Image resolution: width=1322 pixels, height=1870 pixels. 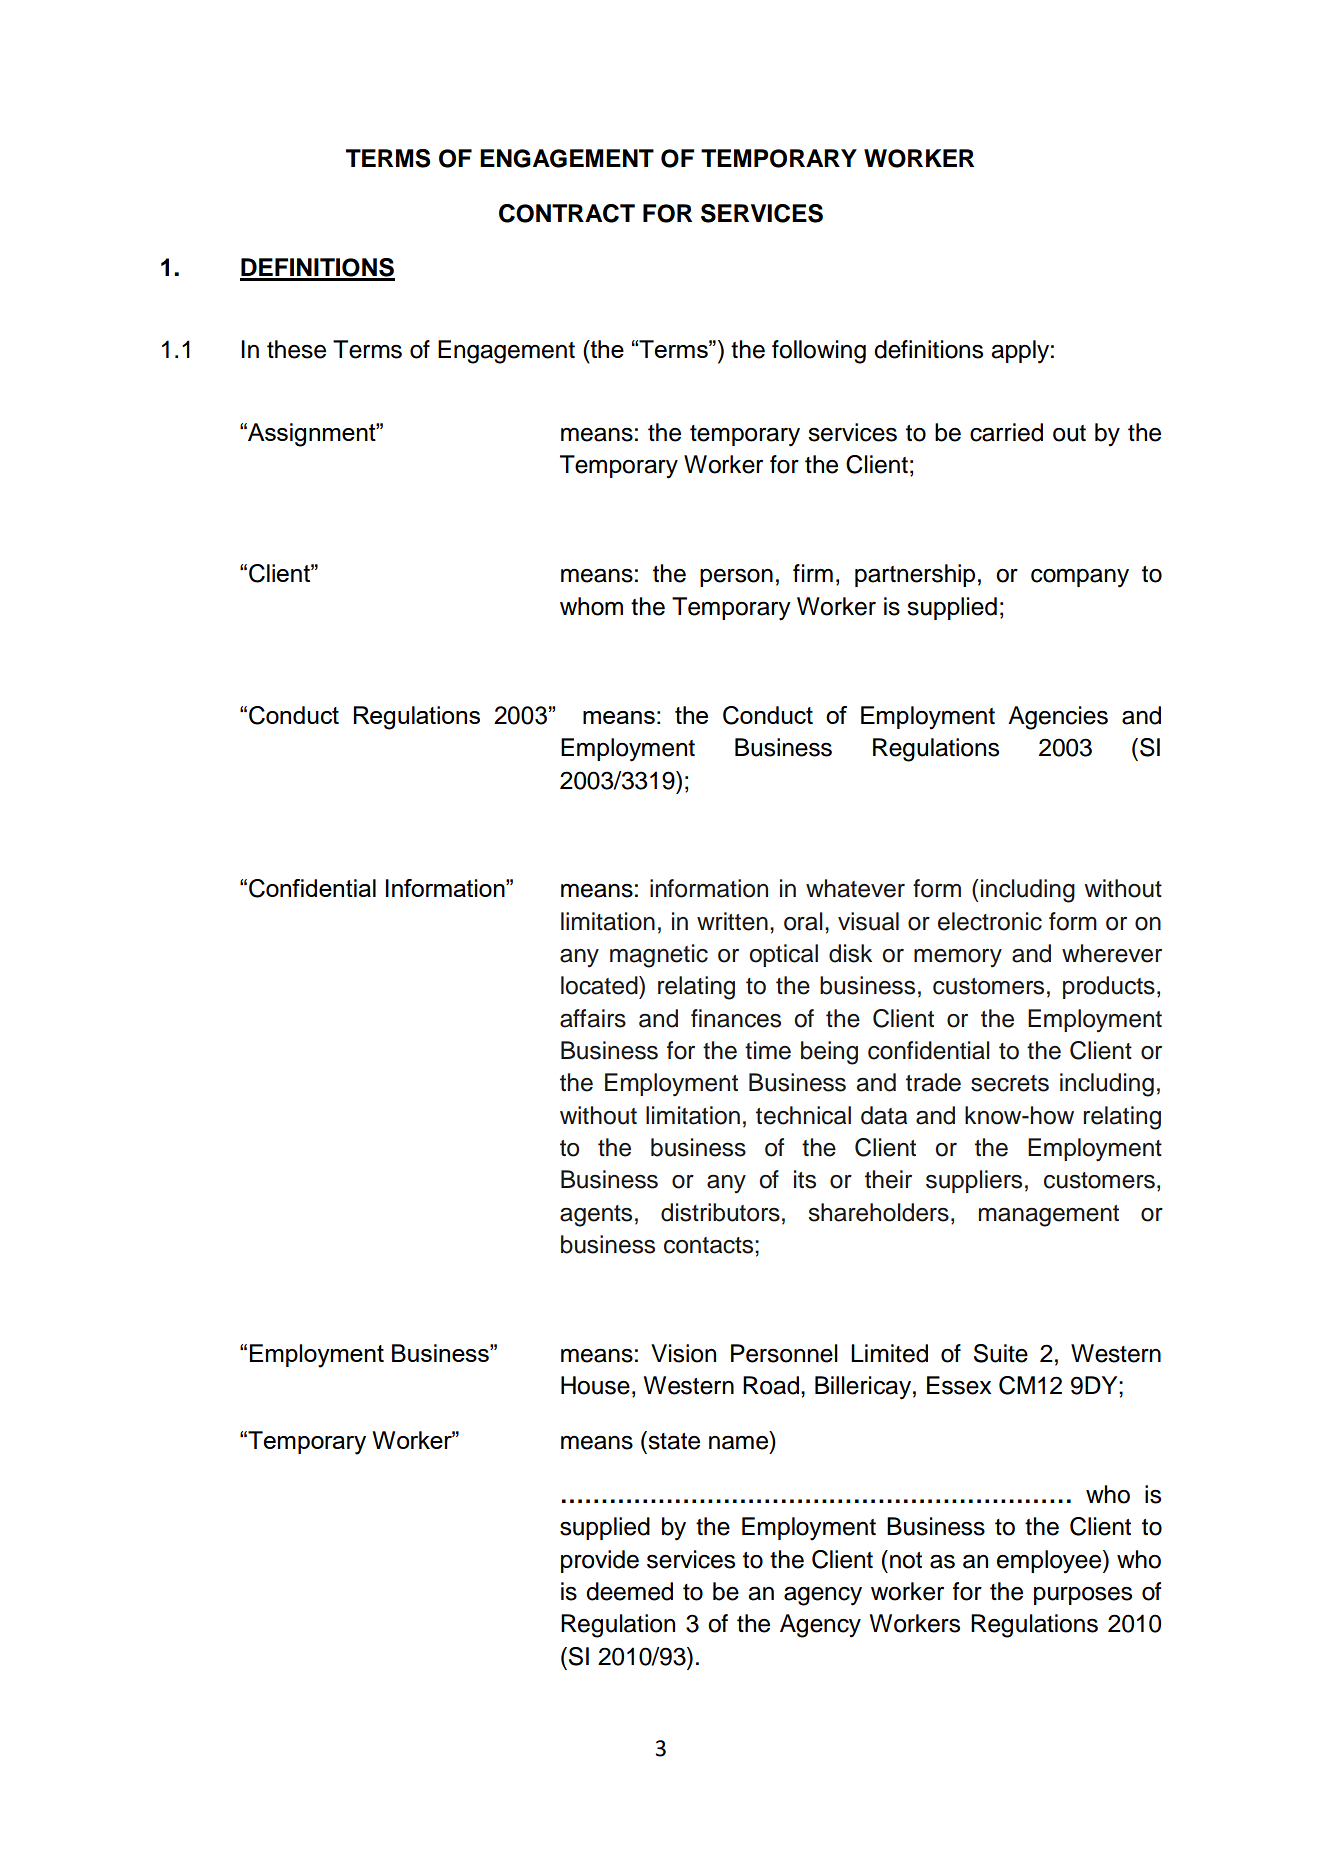 What do you see at coordinates (1006, 432) in the document?
I see `carried` at bounding box center [1006, 432].
